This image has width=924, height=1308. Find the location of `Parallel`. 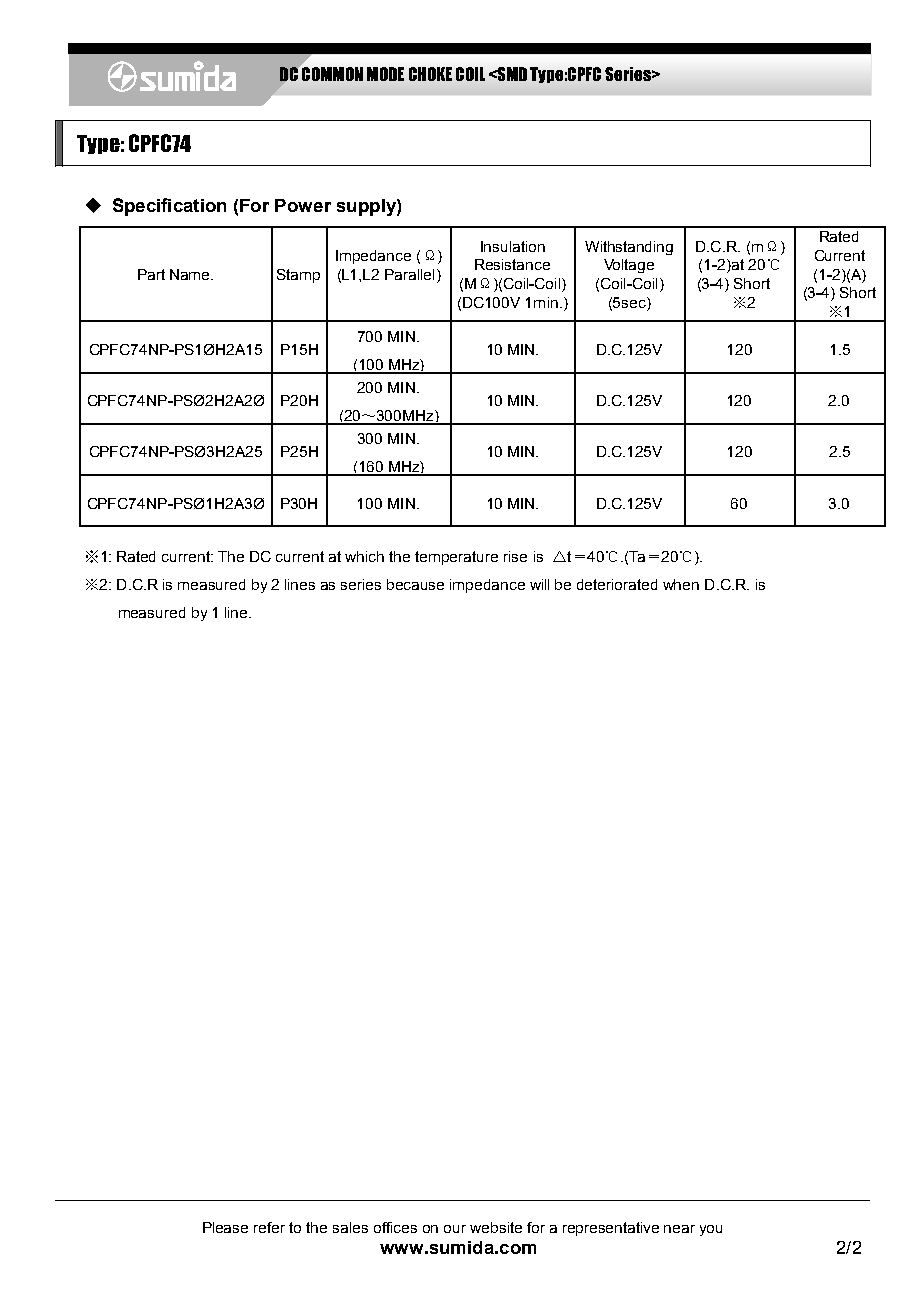

Parallel is located at coordinates (409, 274).
